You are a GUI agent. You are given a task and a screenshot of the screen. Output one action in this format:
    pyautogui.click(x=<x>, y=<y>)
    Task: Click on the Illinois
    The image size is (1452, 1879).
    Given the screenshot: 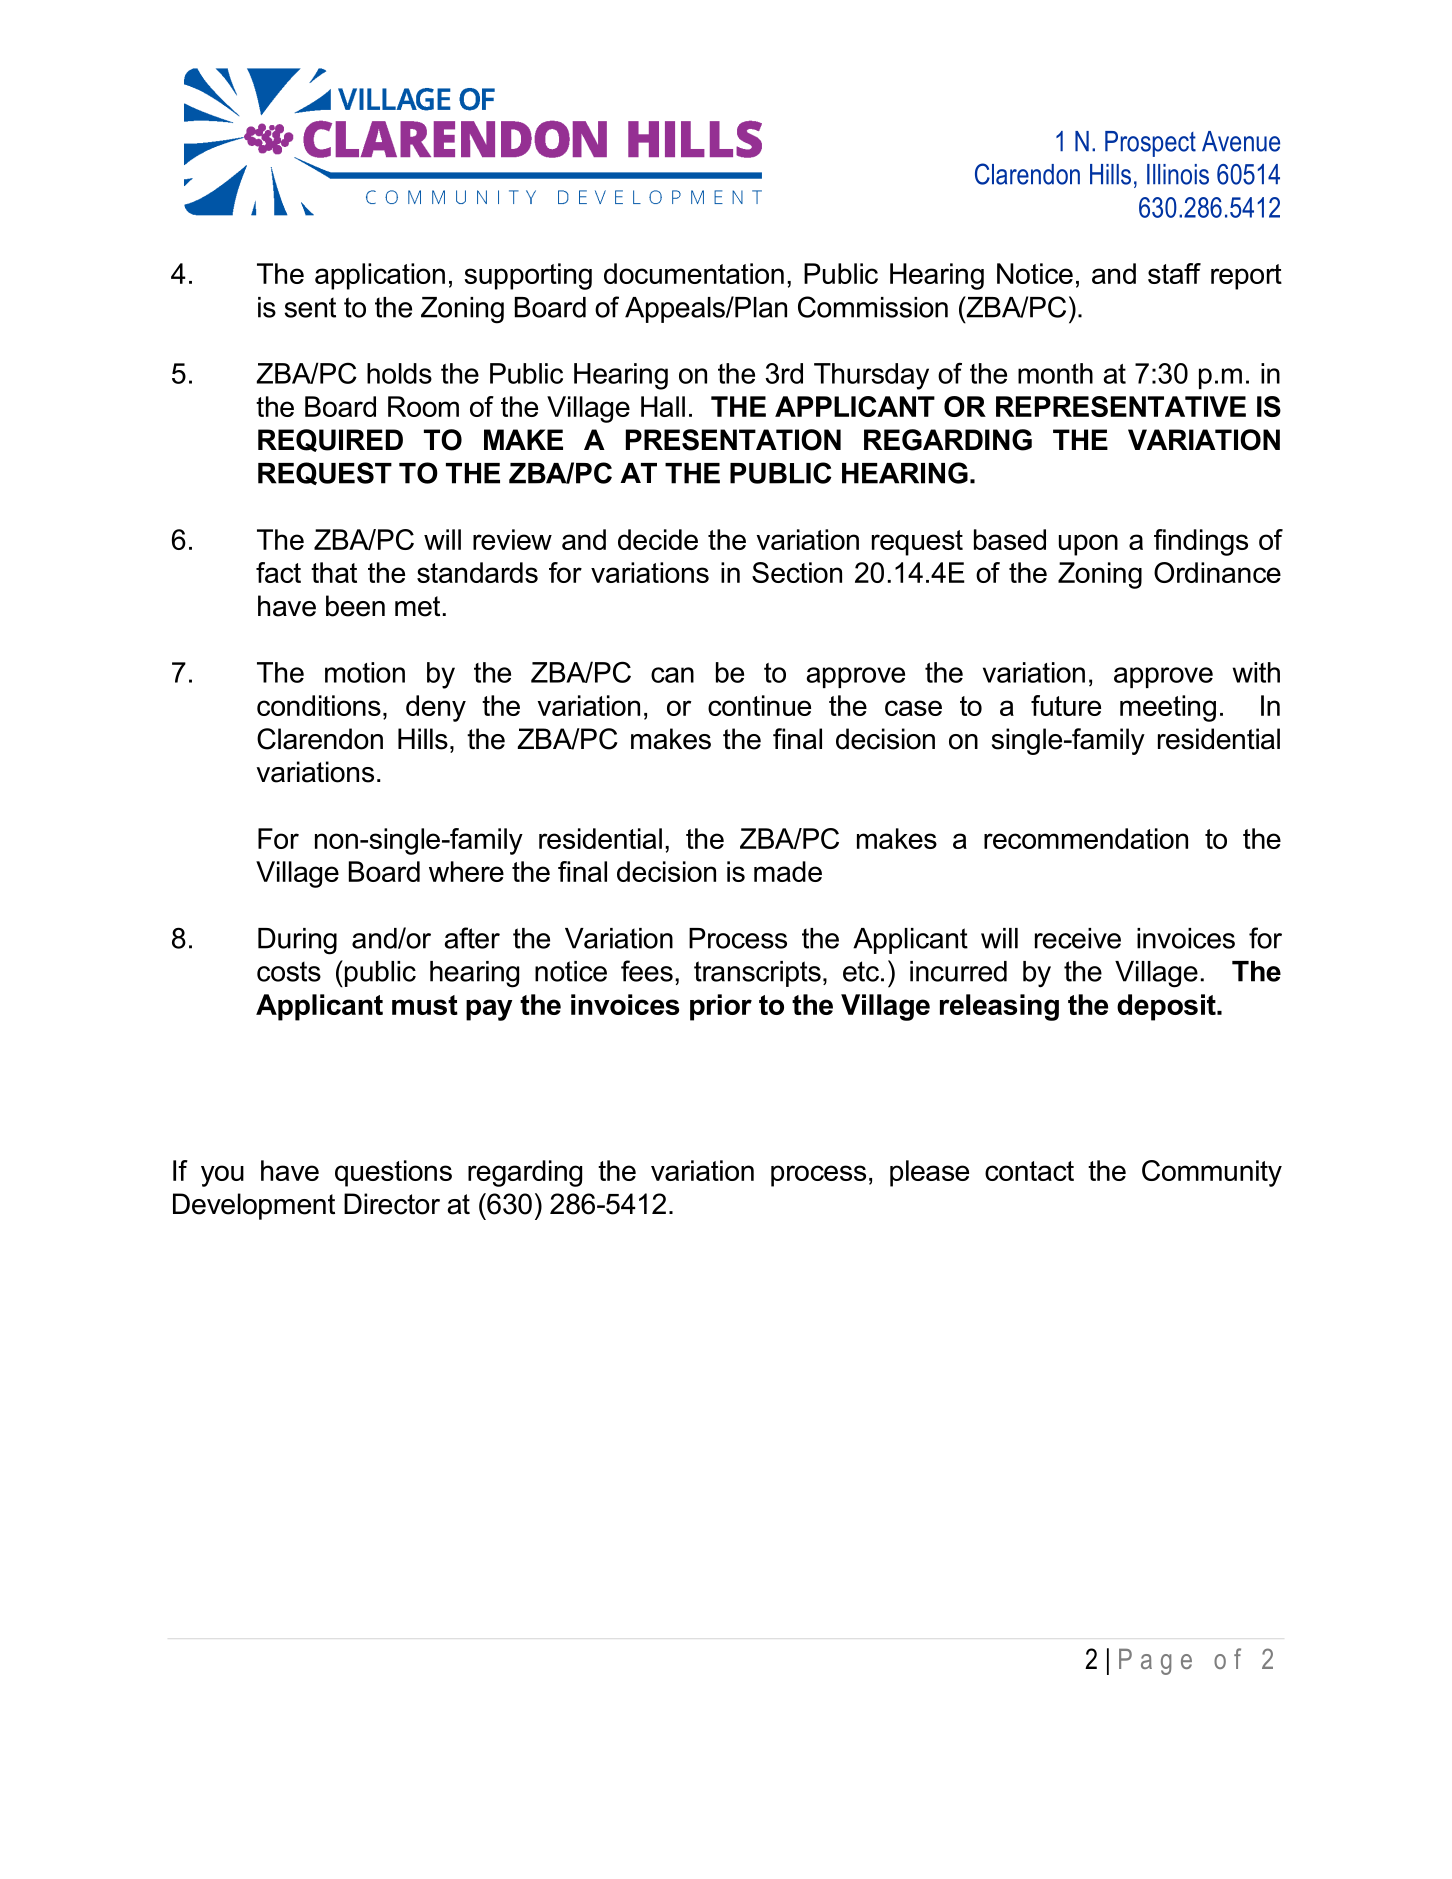 What is the action you would take?
    pyautogui.click(x=1178, y=174)
